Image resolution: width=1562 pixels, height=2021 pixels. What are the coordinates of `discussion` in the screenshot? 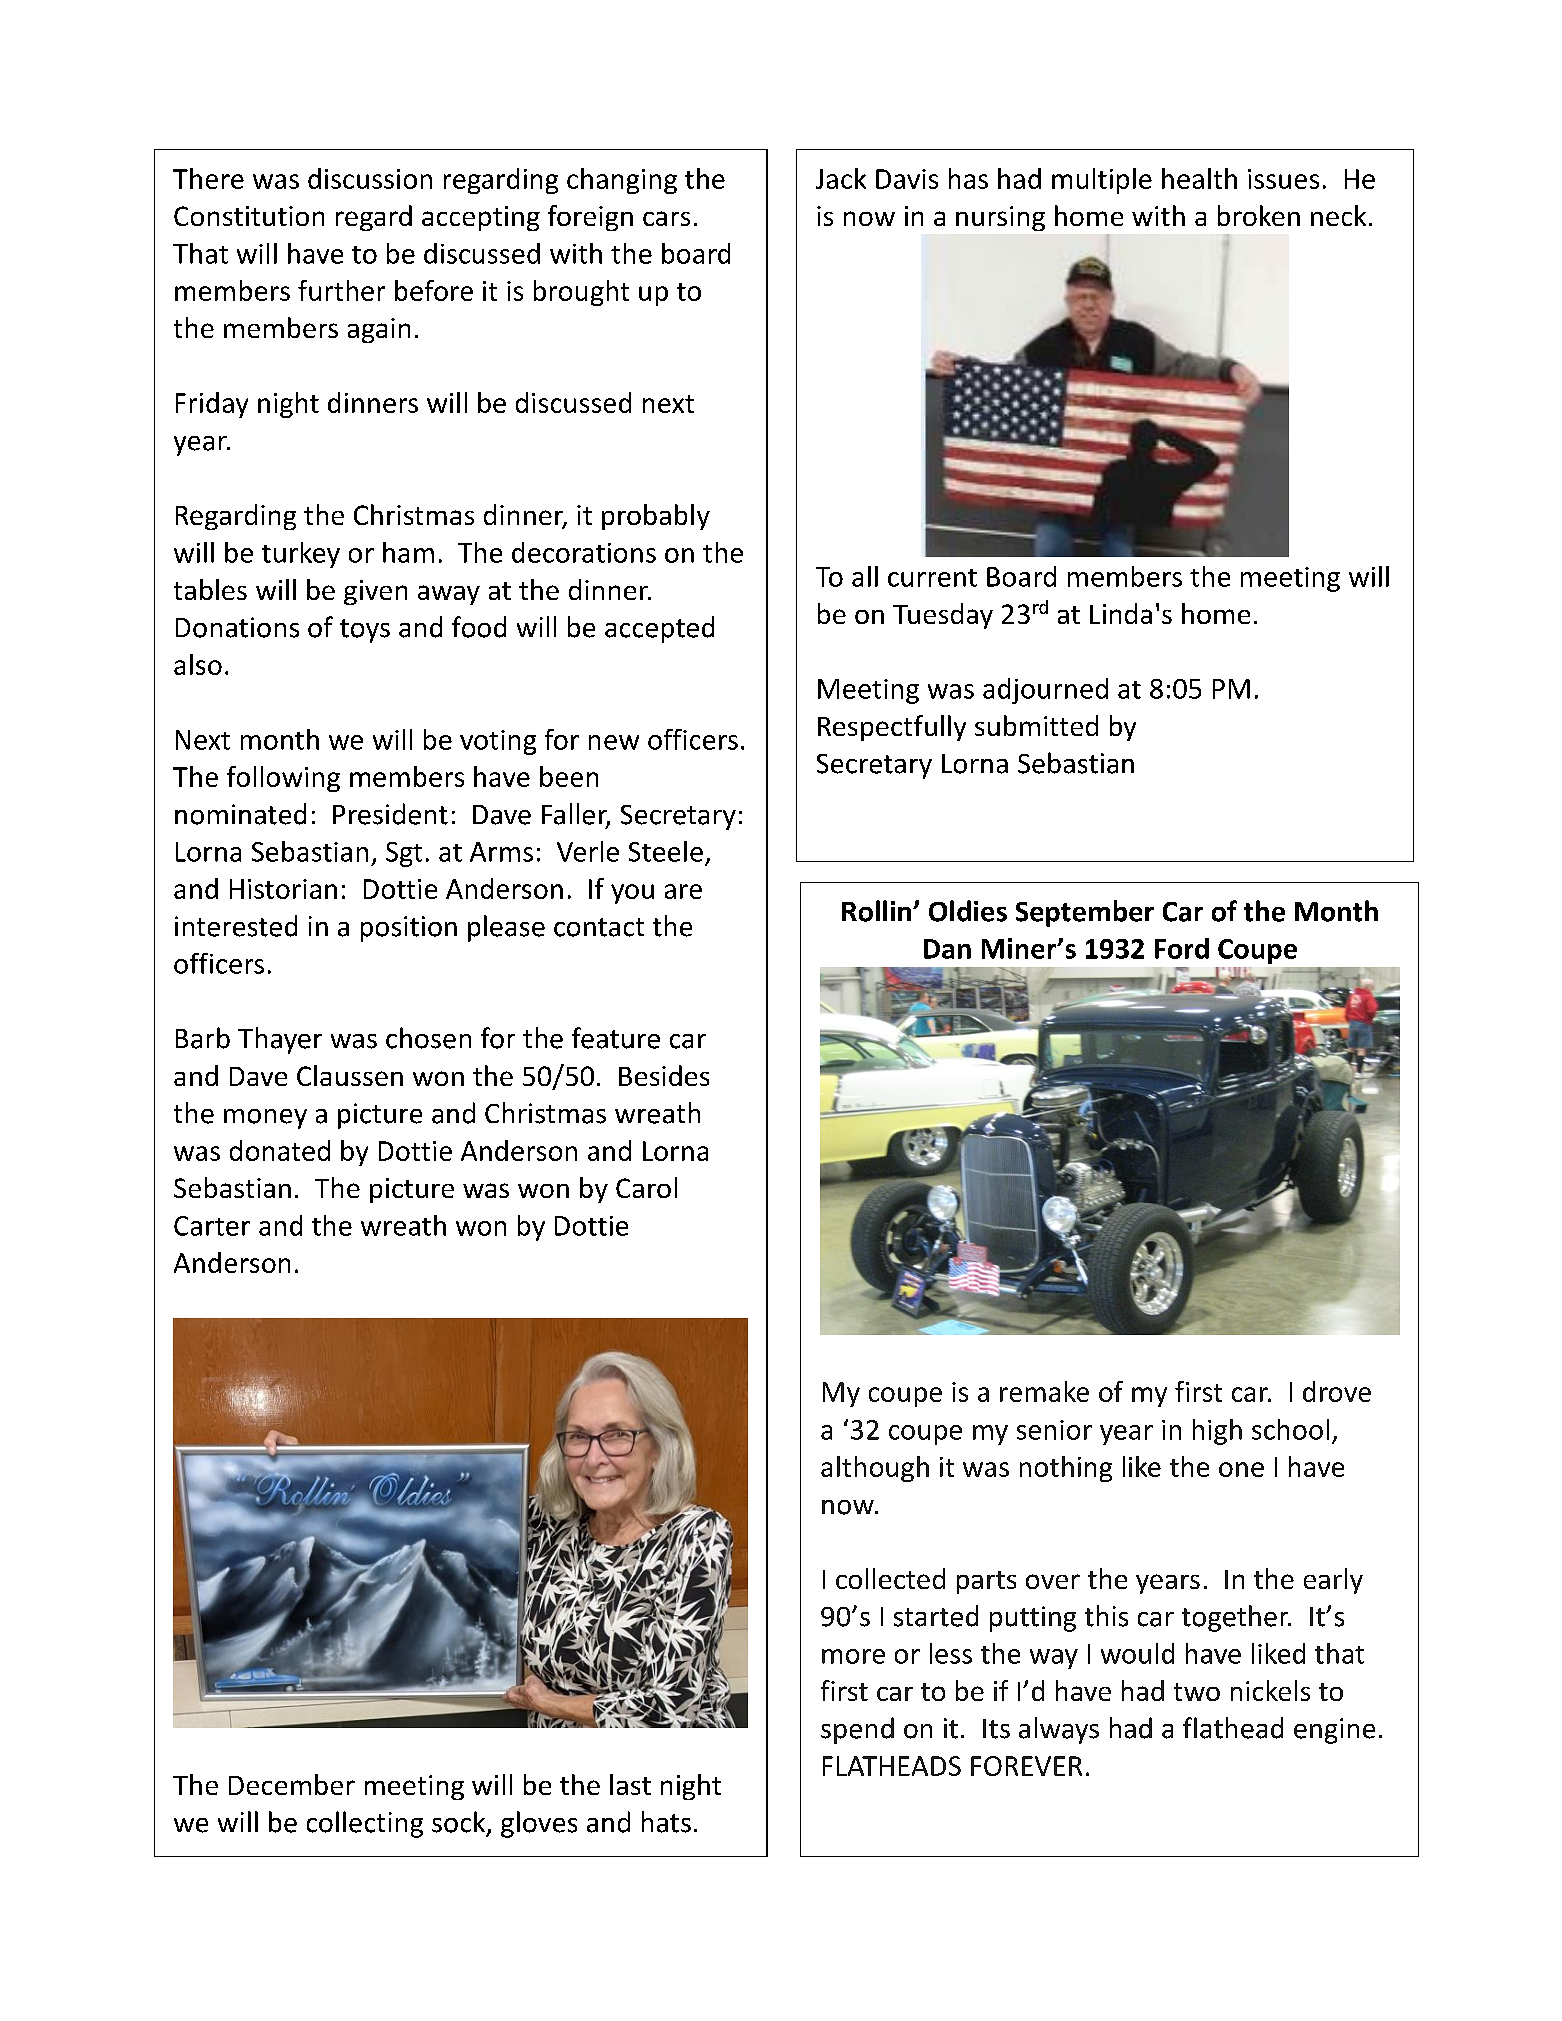 It's located at (370, 178).
